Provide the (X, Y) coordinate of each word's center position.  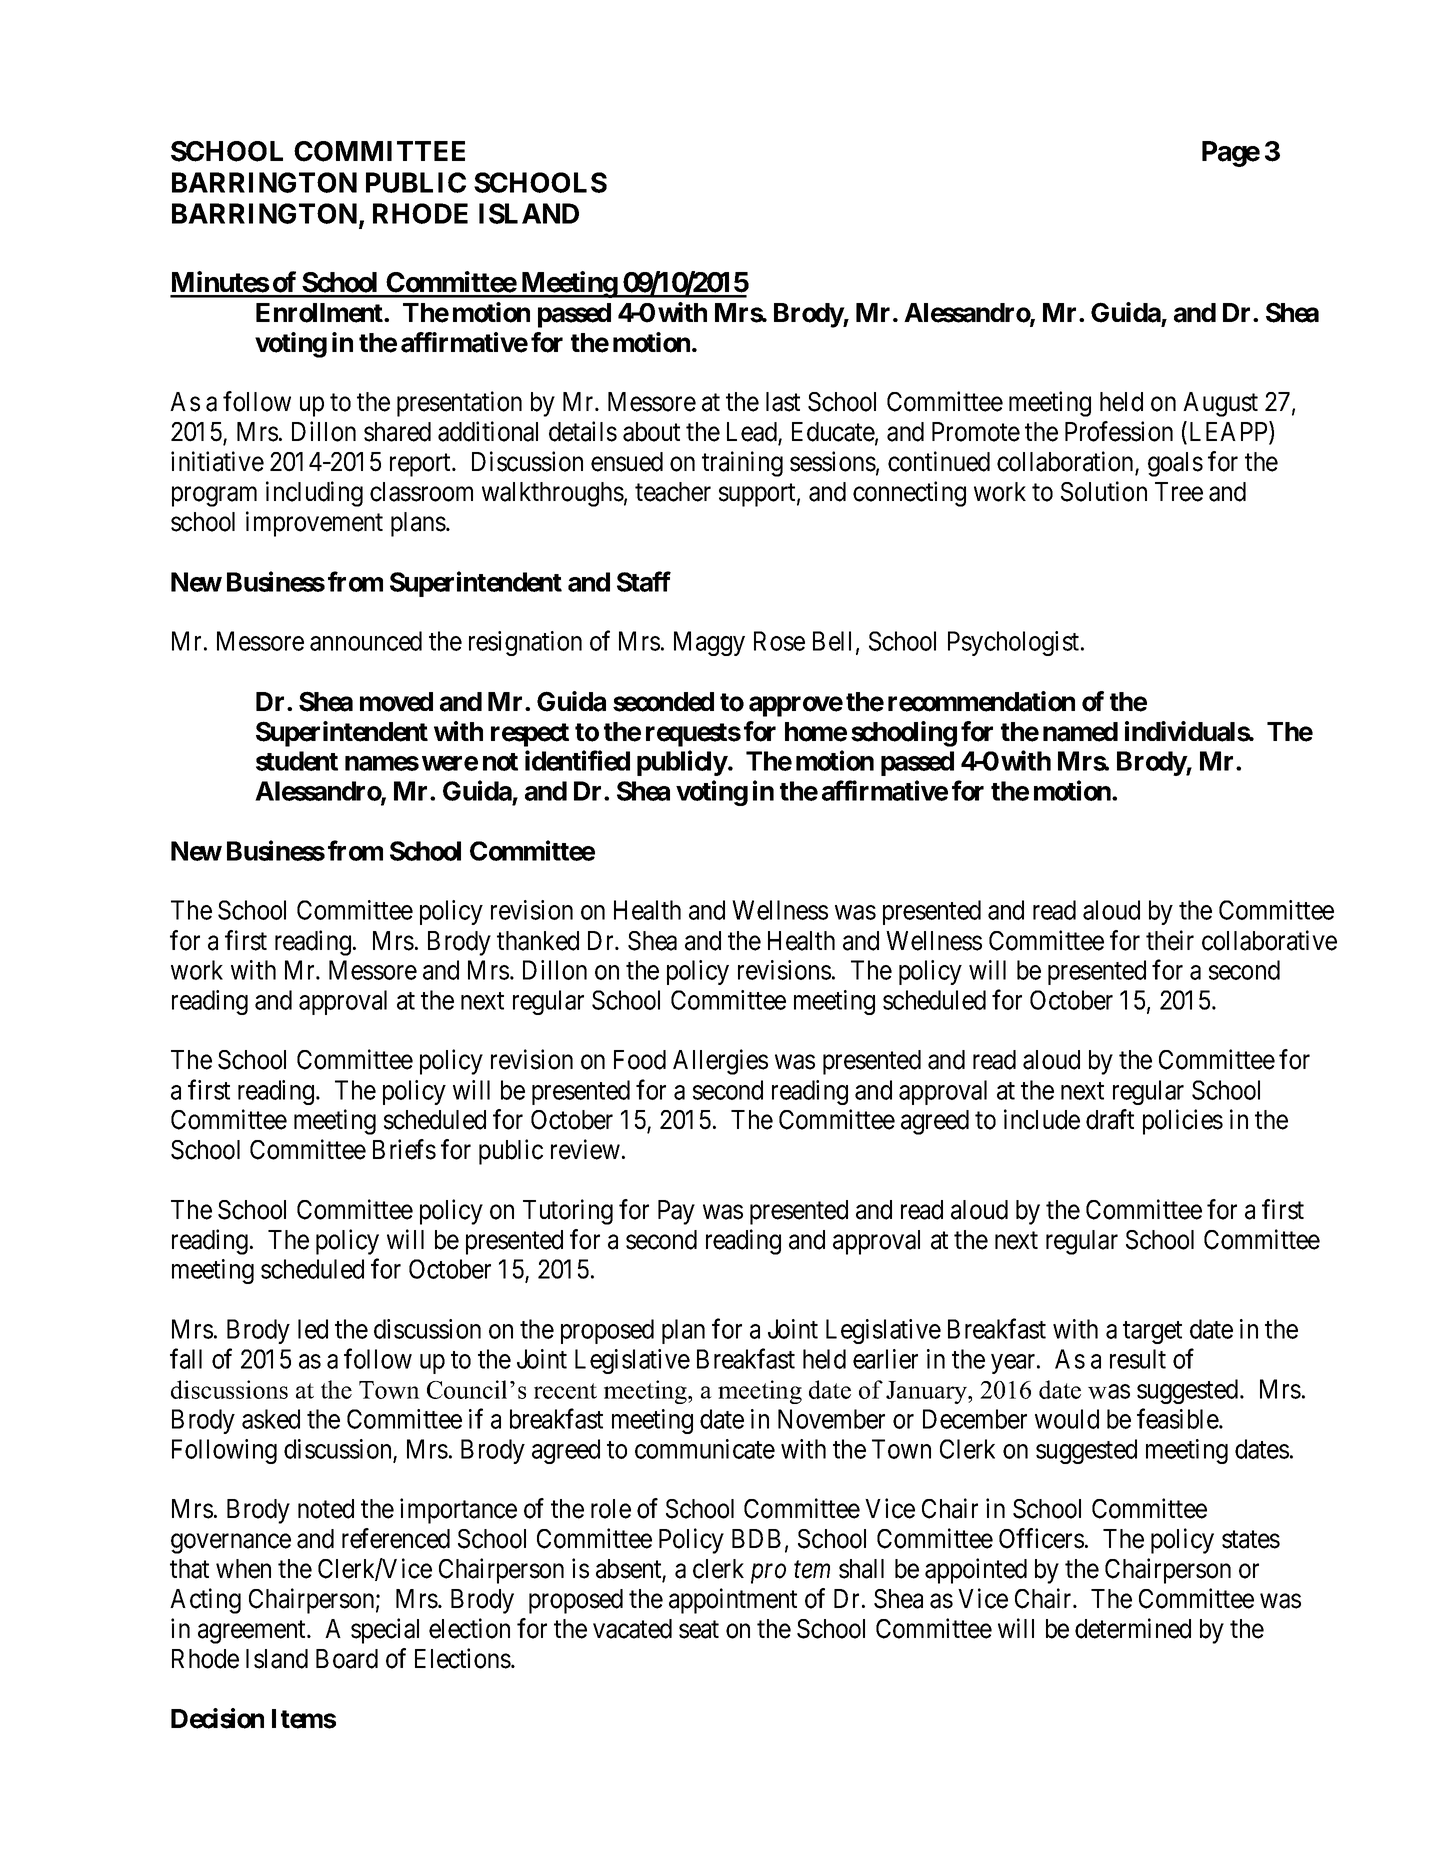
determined (1133, 1628)
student (297, 761)
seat (699, 1629)
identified (577, 760)
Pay (676, 1212)
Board (347, 1659)
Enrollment (320, 313)
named (1080, 732)
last (783, 402)
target (1152, 1332)
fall (186, 1358)
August (1220, 404)
